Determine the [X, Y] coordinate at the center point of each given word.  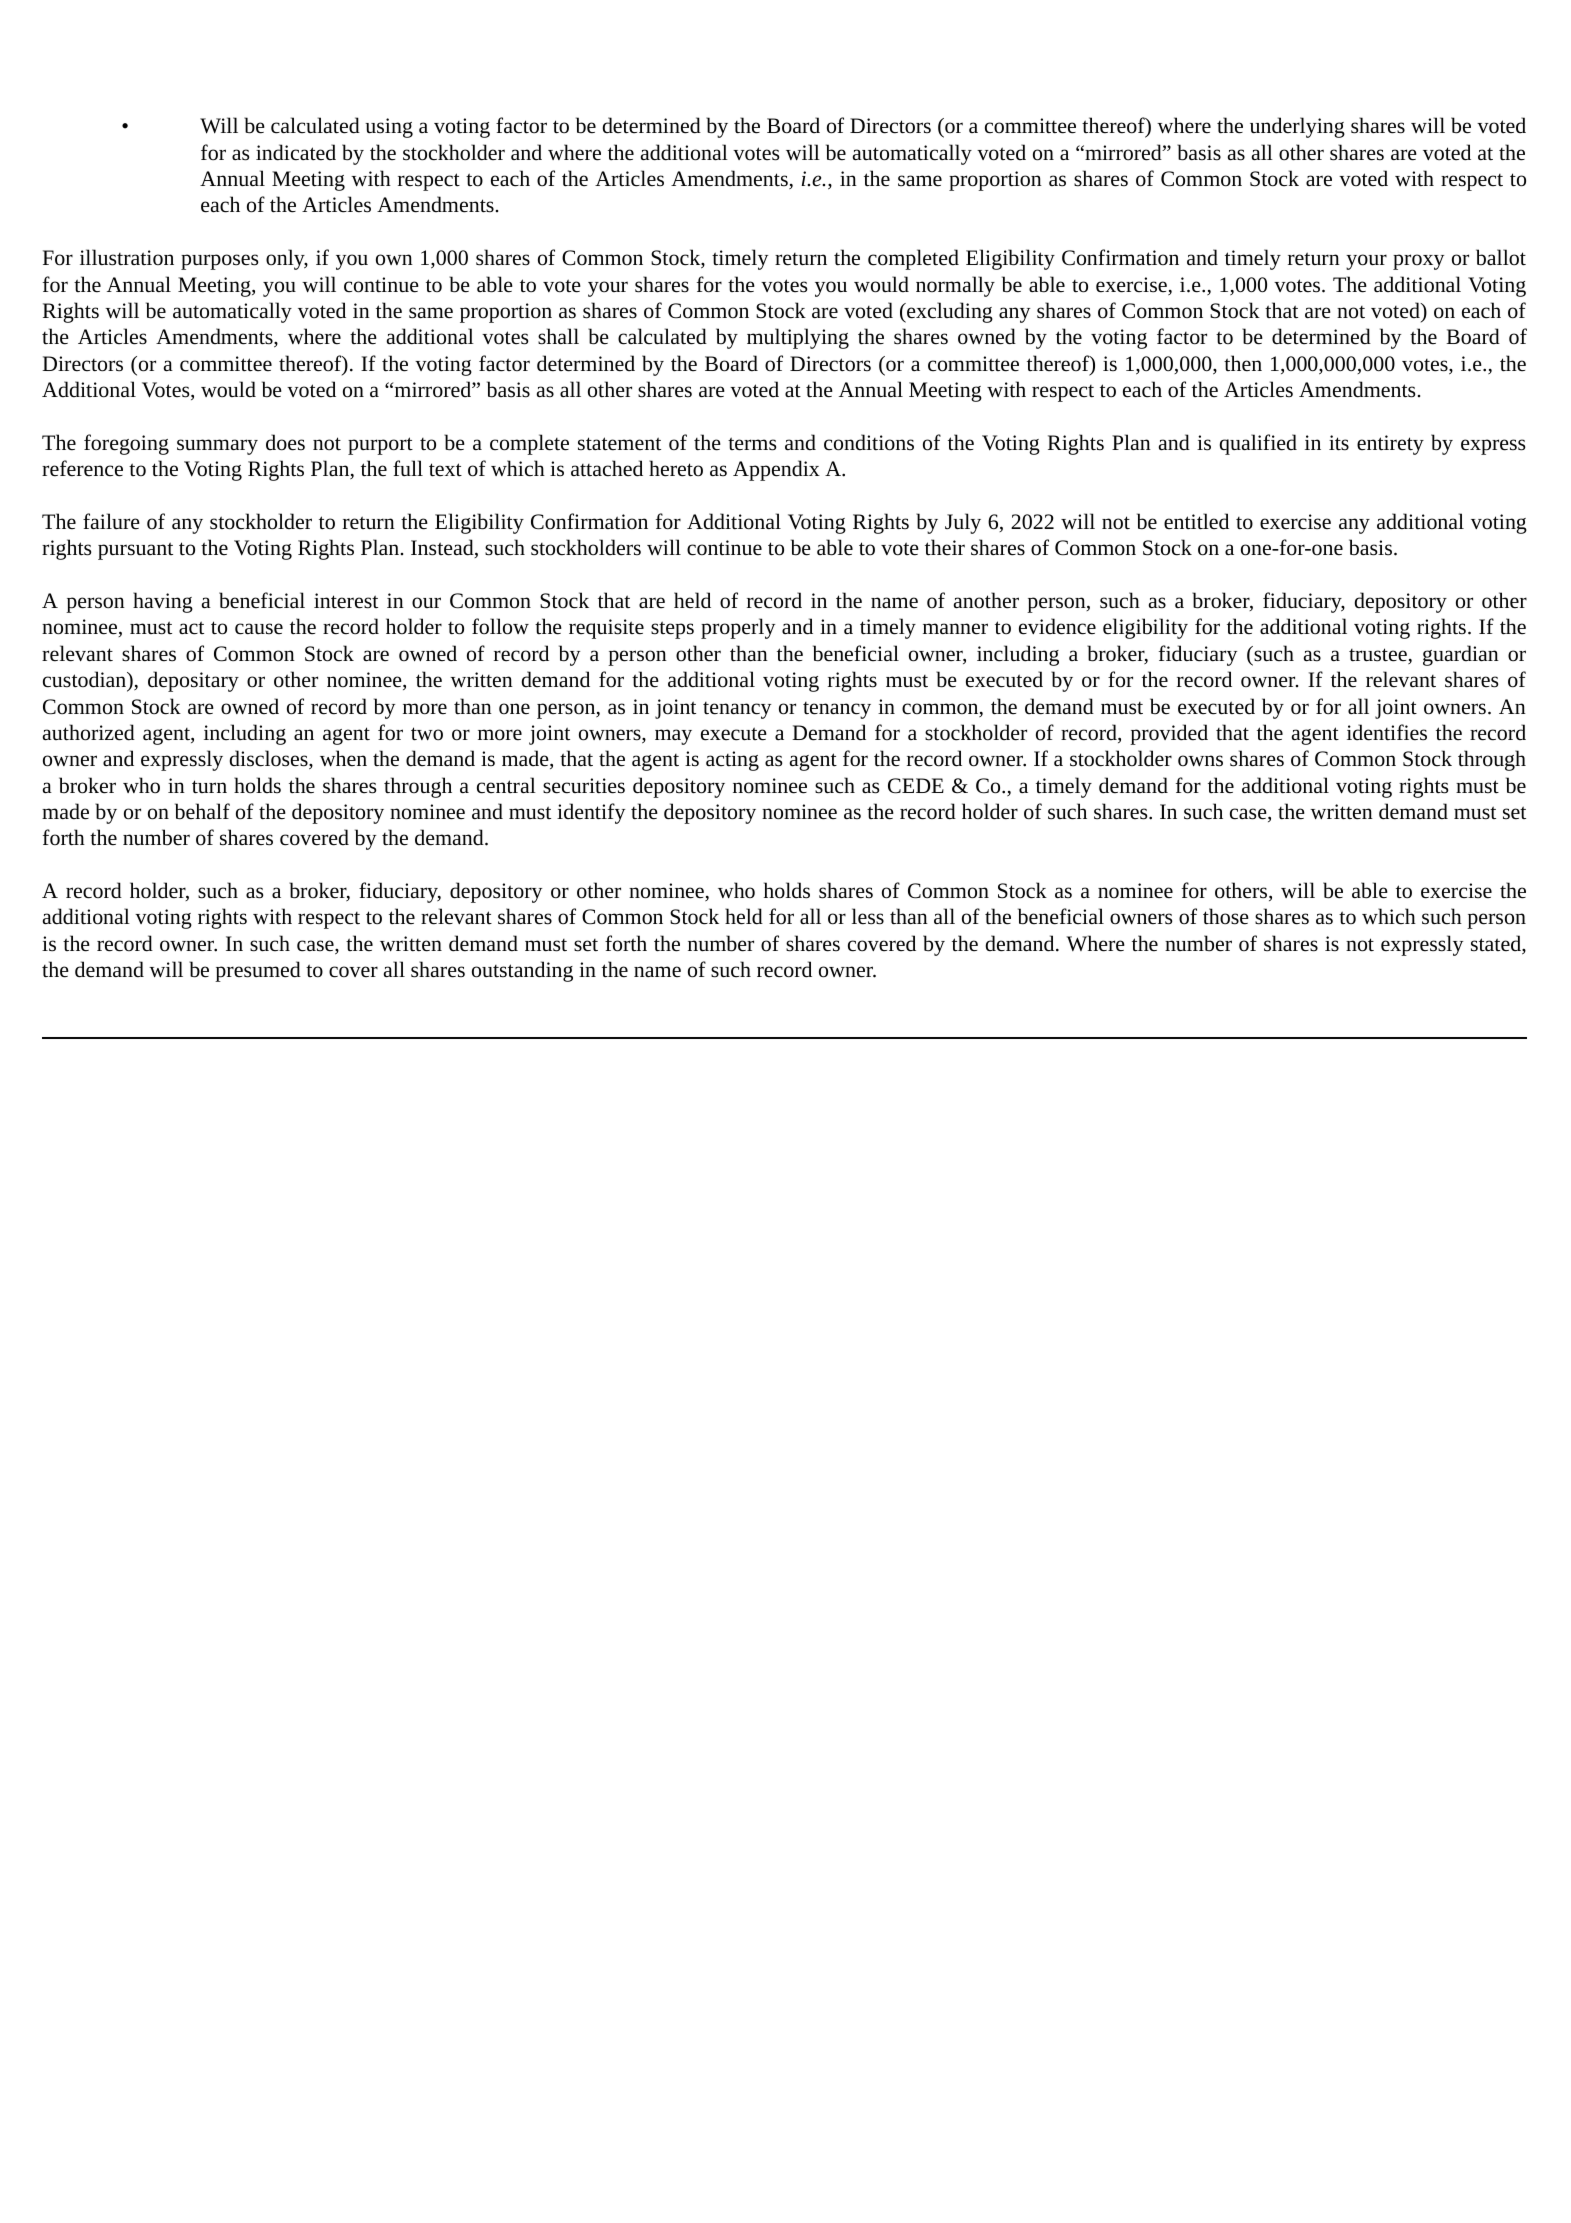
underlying [1297, 127]
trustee [1379, 656]
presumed [258, 971]
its [1339, 443]
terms [752, 444]
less [868, 916]
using [389, 128]
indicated [296, 152]
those [1226, 916]
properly [738, 628]
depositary [193, 681]
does [285, 442]
